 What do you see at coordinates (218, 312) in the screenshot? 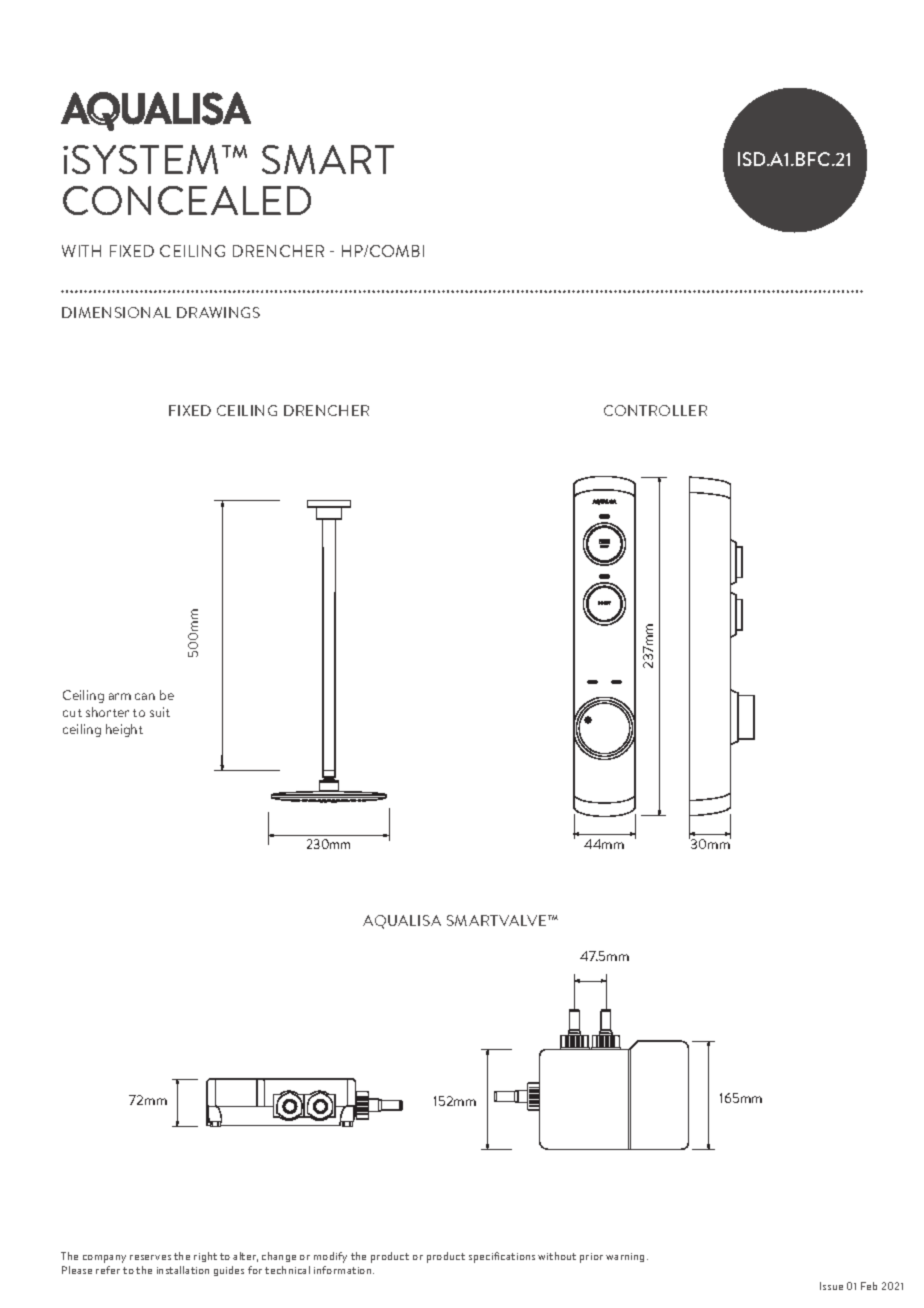
I see `DRAWINGS` at bounding box center [218, 312].
